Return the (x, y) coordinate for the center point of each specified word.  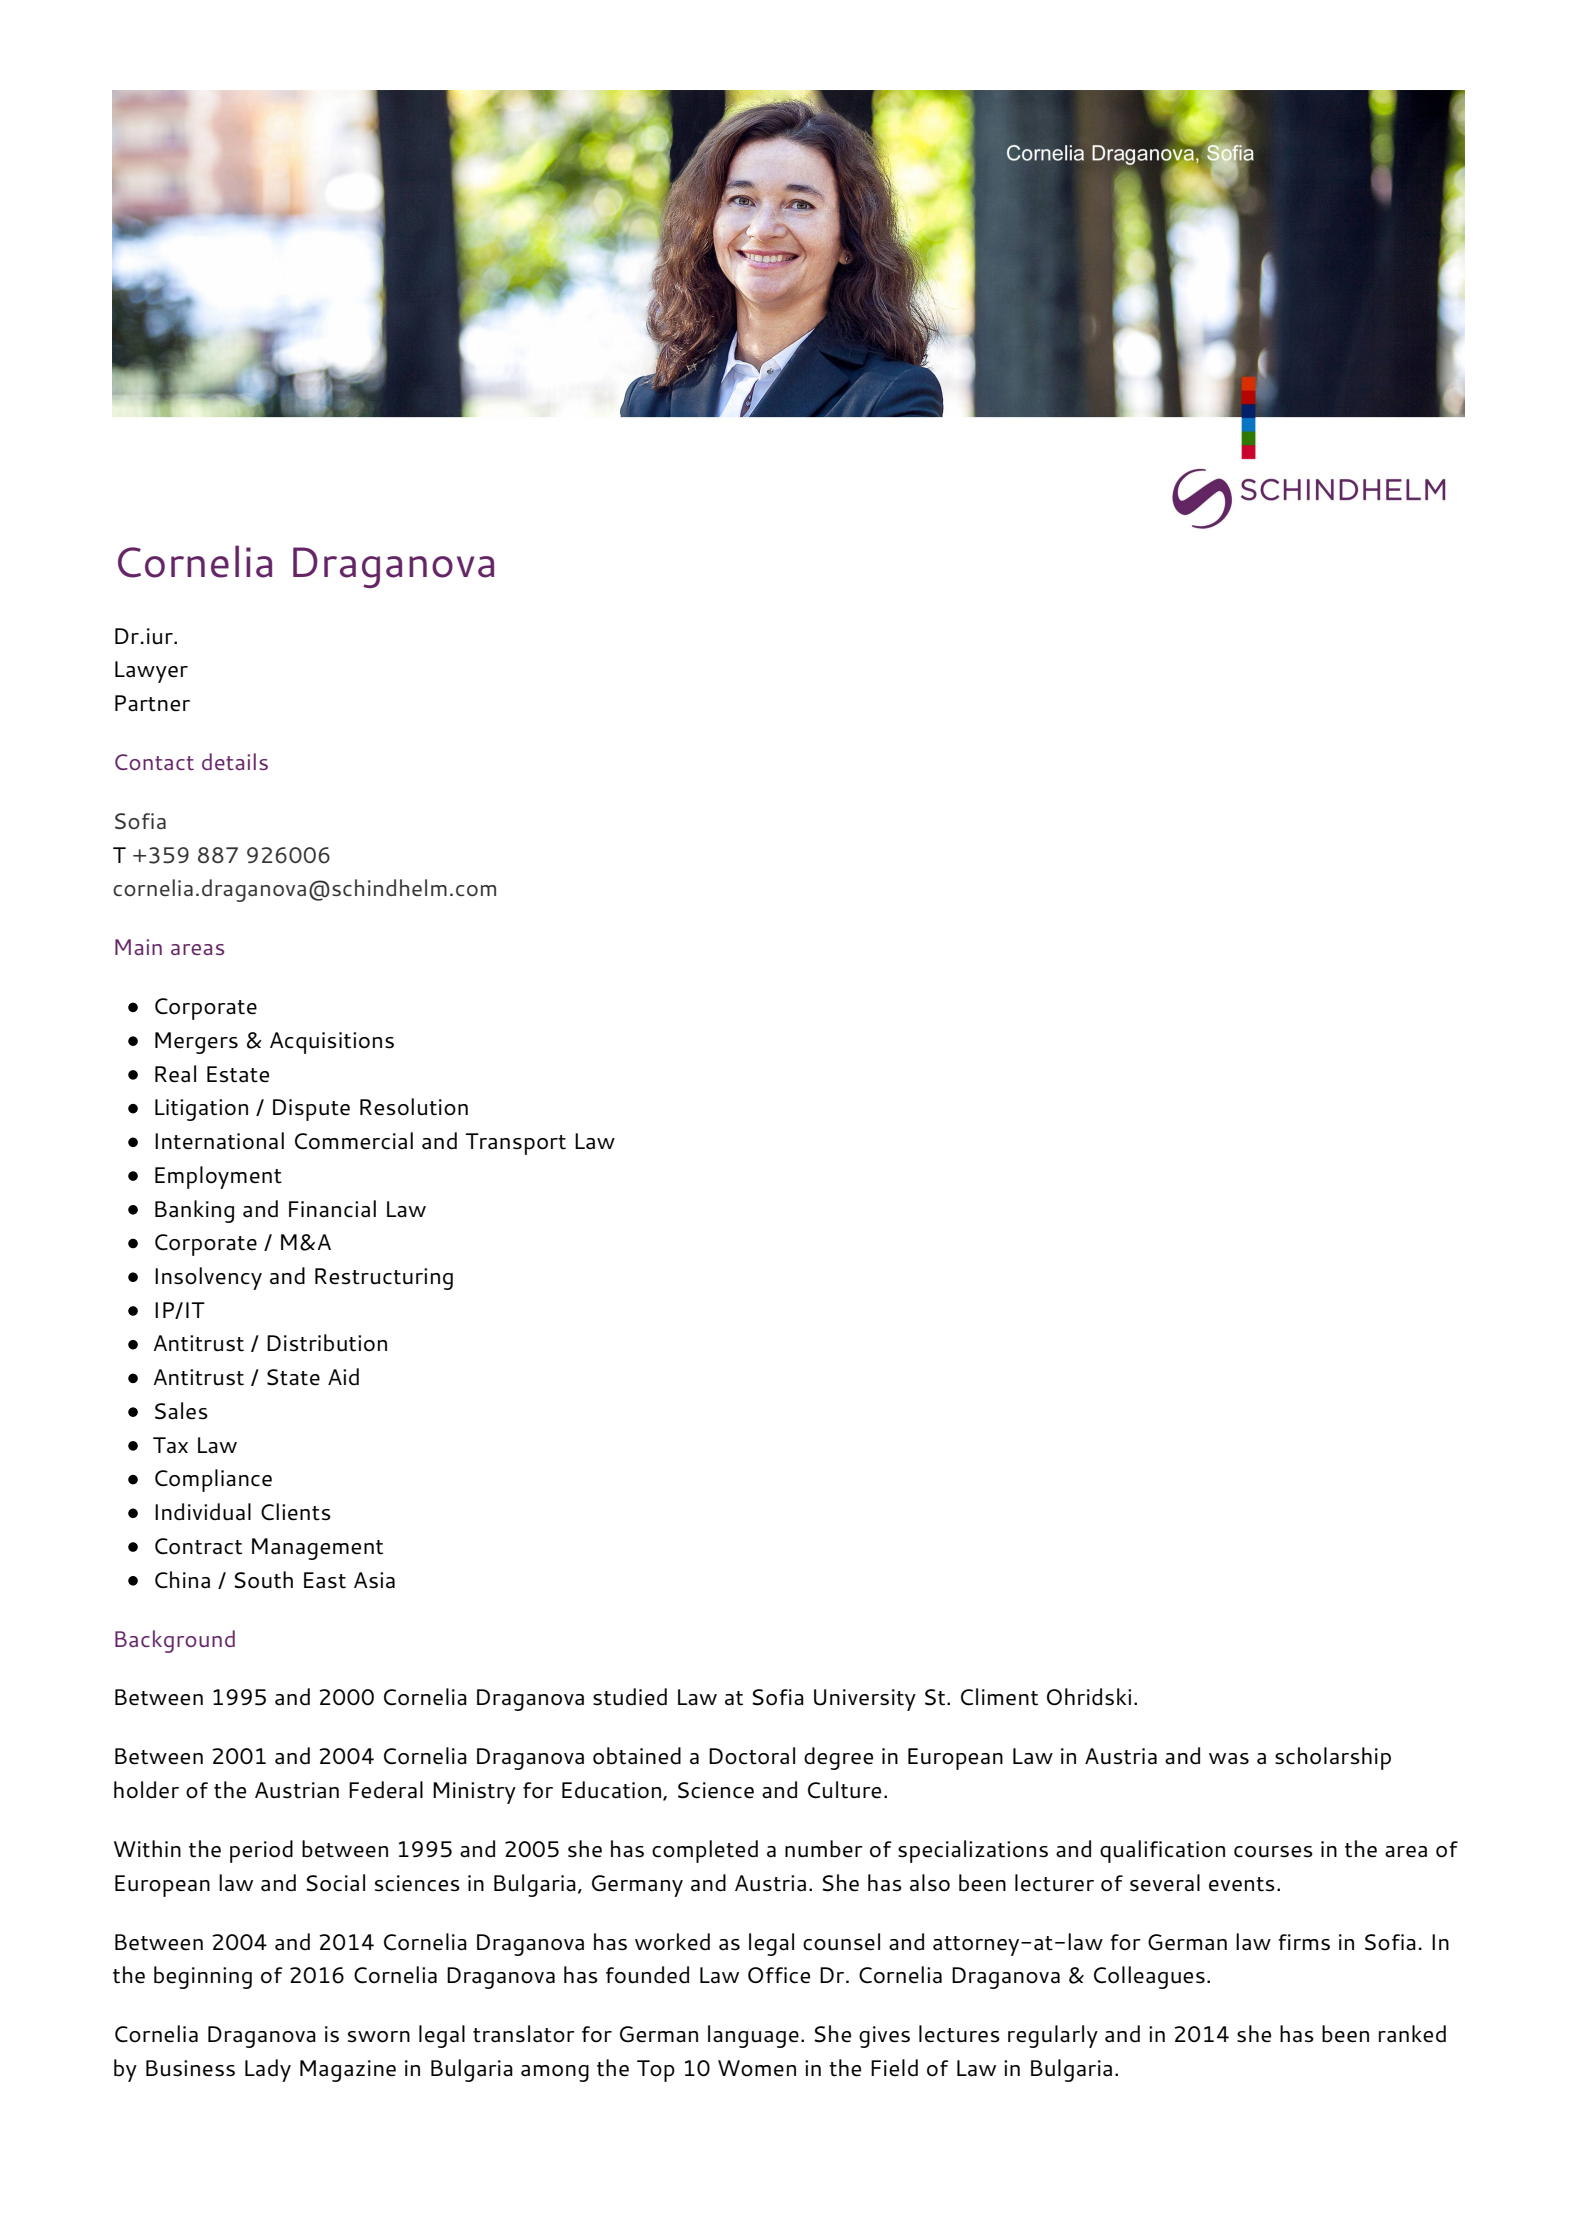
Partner (152, 703)
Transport (516, 1144)
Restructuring (384, 1279)
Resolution (414, 1107)
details (235, 761)
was (1229, 1759)
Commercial (354, 1141)
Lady (268, 2070)
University (865, 1700)
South (263, 1580)
